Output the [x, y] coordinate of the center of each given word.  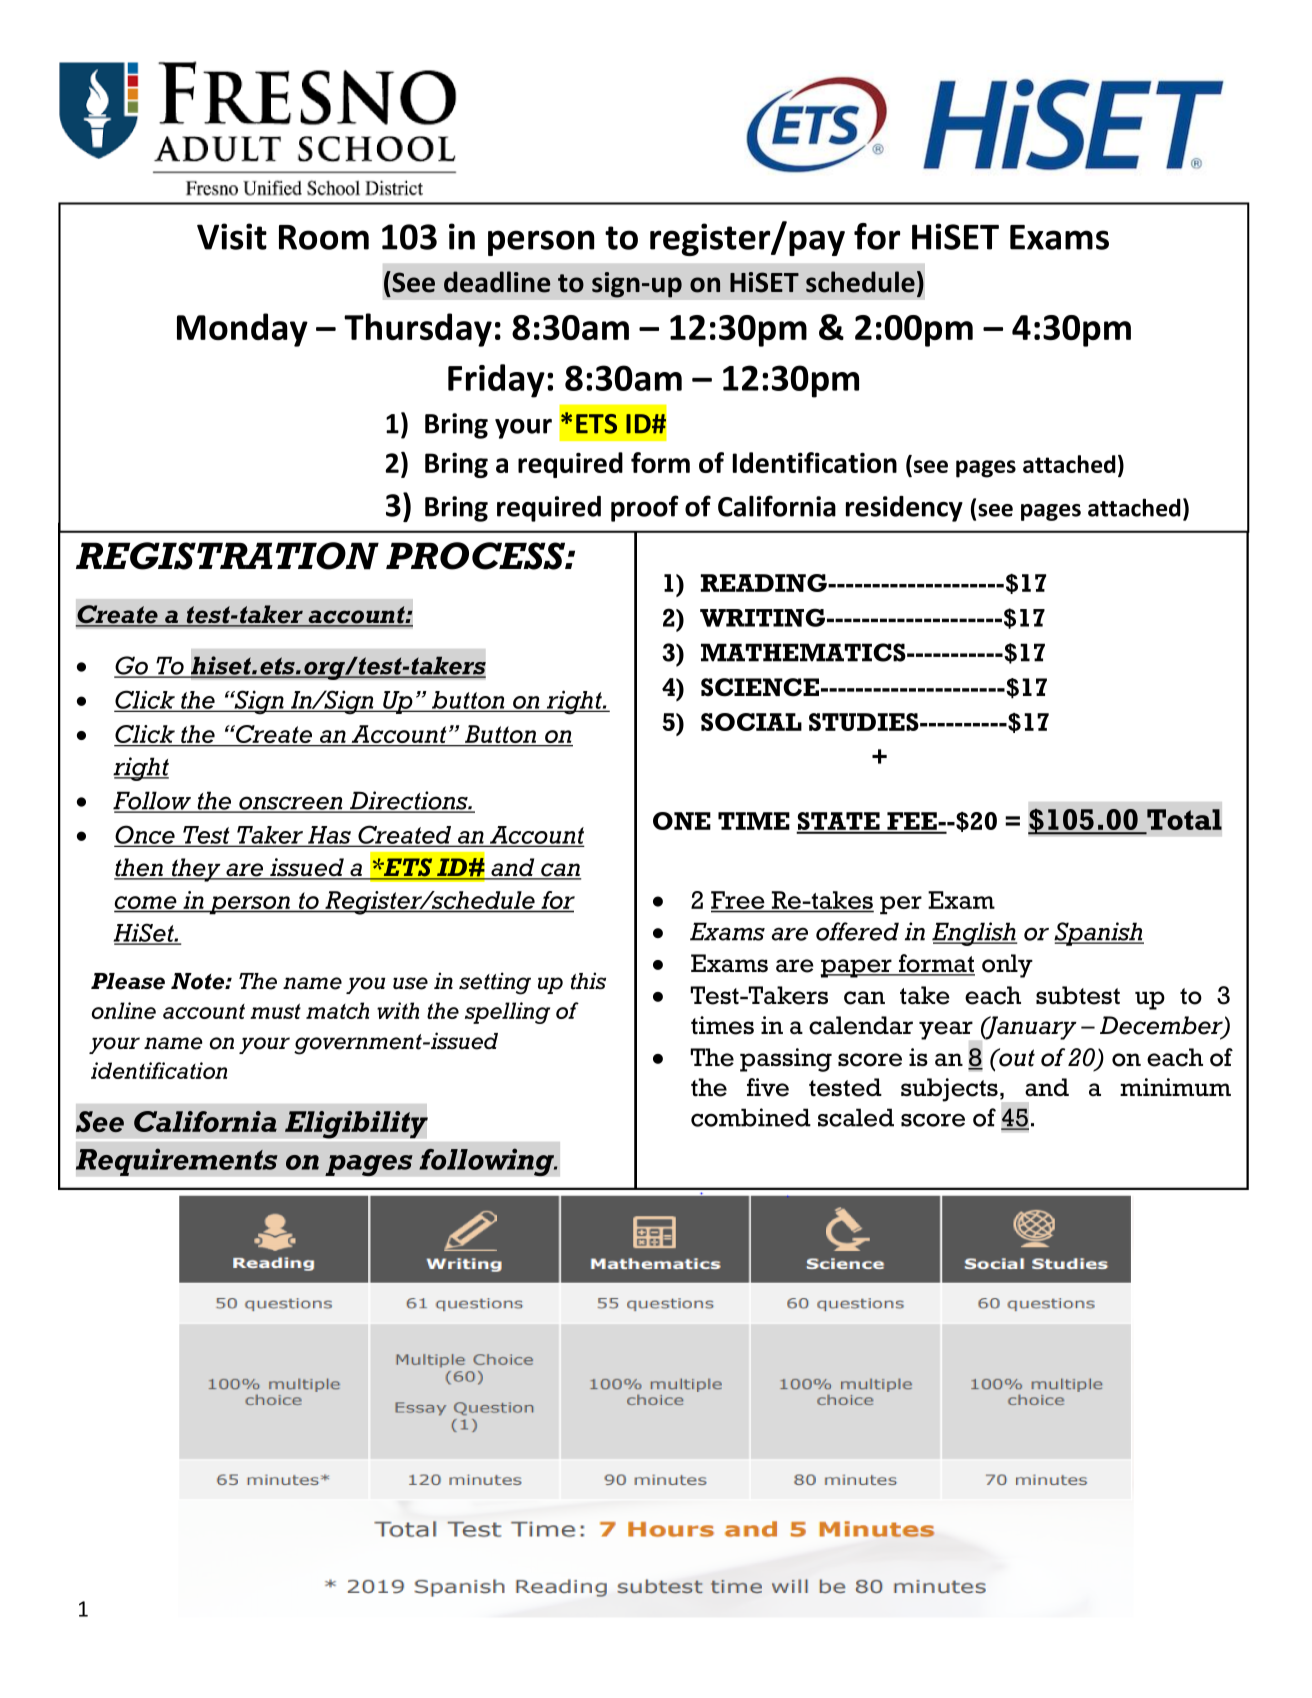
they [196, 870]
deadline [497, 282]
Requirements [177, 1162]
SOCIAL [751, 722]
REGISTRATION [227, 556]
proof [645, 508]
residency [904, 509]
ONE [682, 821]
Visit [232, 236]
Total [1183, 821]
